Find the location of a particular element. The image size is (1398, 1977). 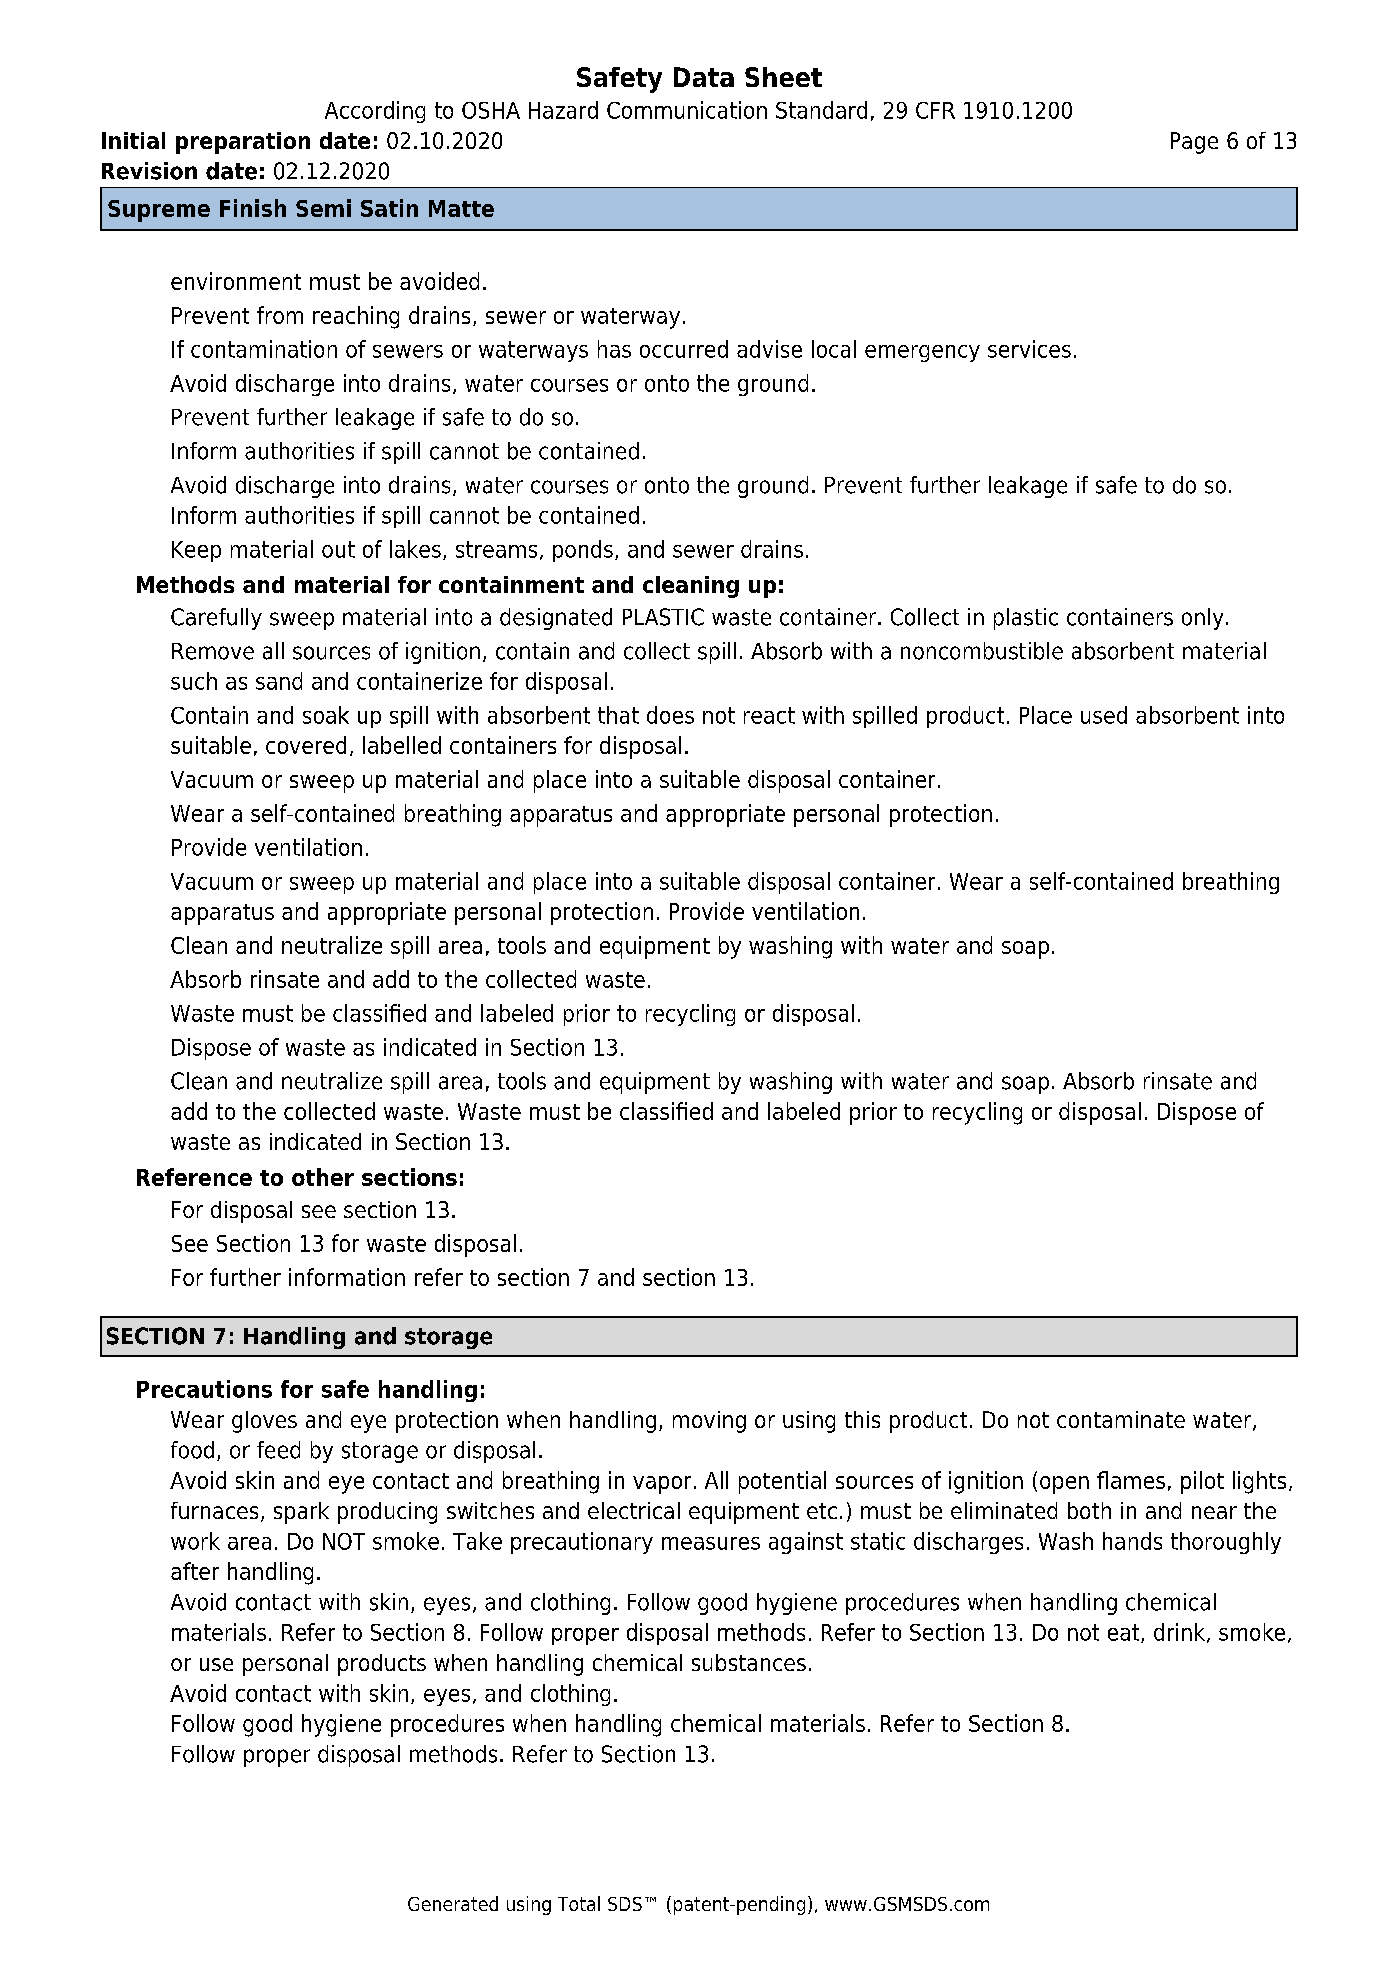

moving is located at coordinates (709, 1422).
